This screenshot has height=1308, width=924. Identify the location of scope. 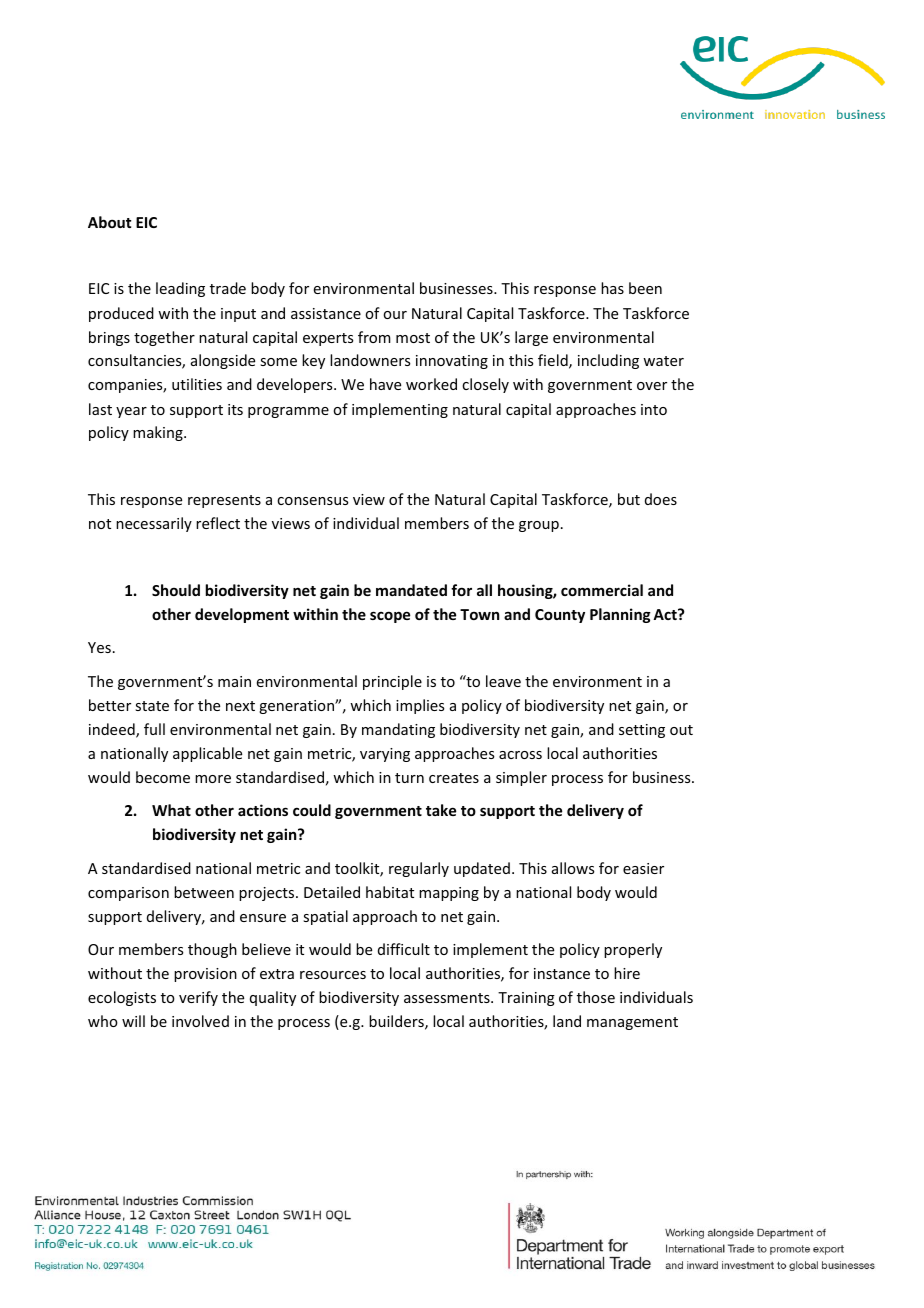
(390, 617).
